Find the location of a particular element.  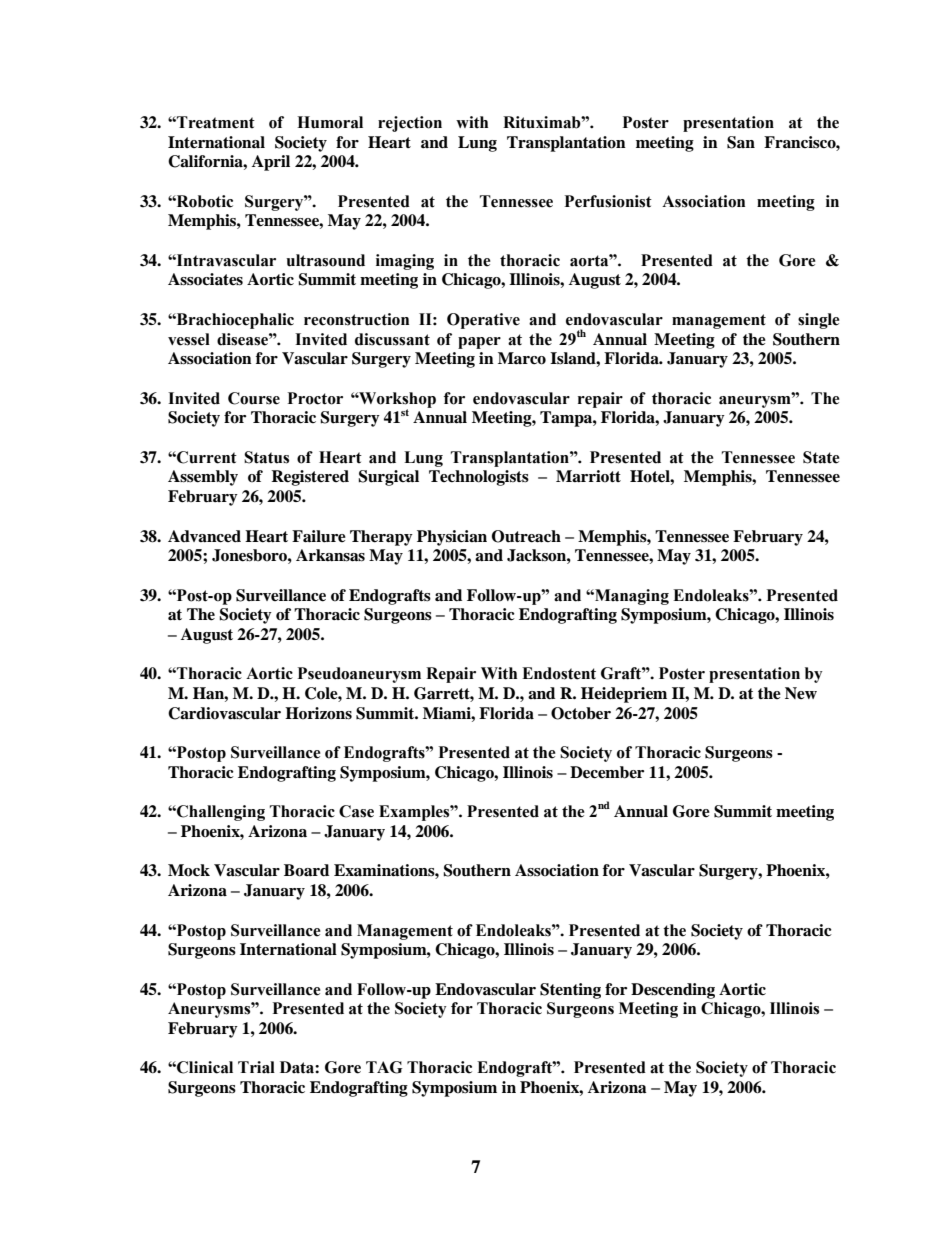

Stenting is located at coordinates (570, 991).
